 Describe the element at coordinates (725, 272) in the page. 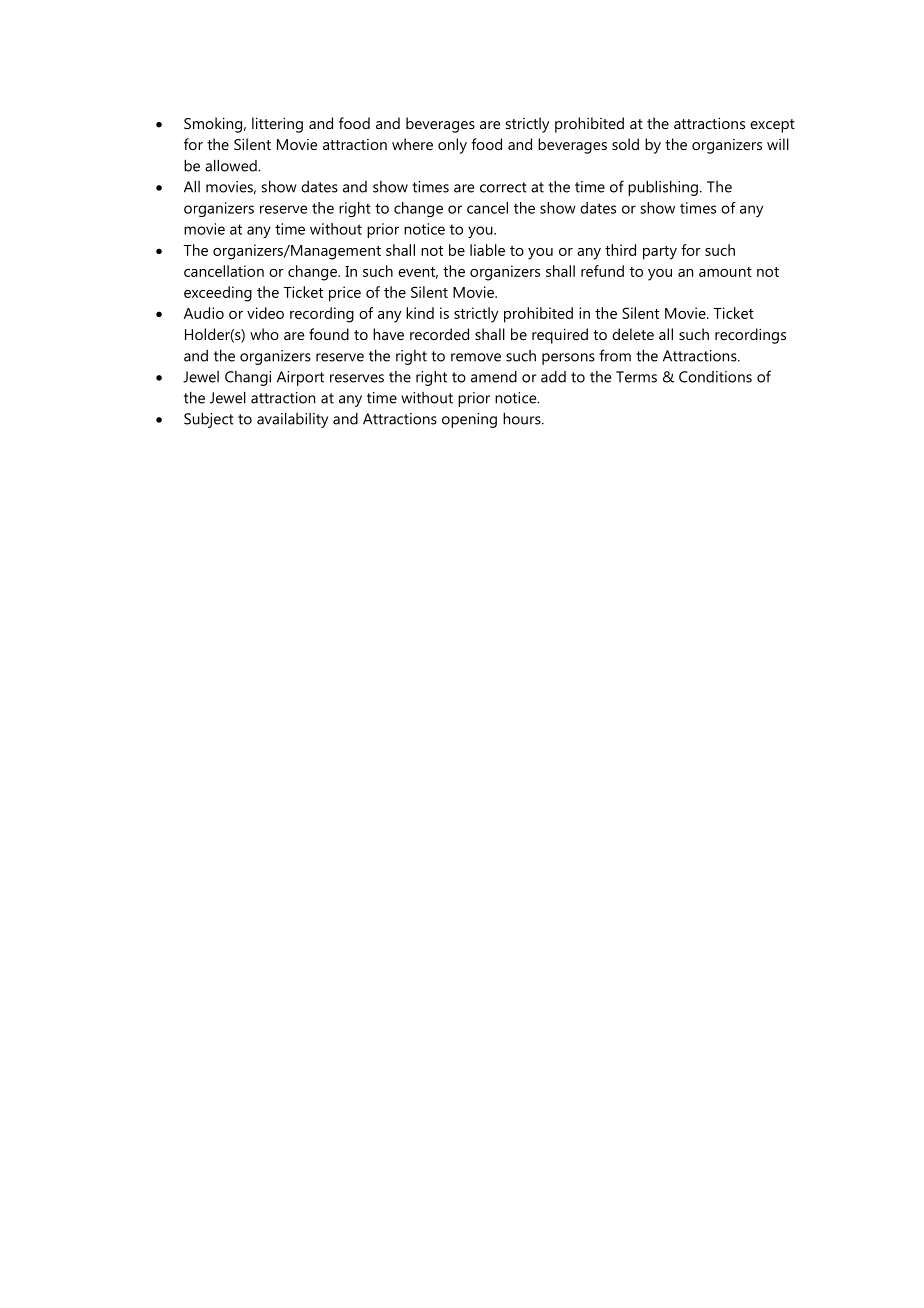

I see `amount` at that location.
